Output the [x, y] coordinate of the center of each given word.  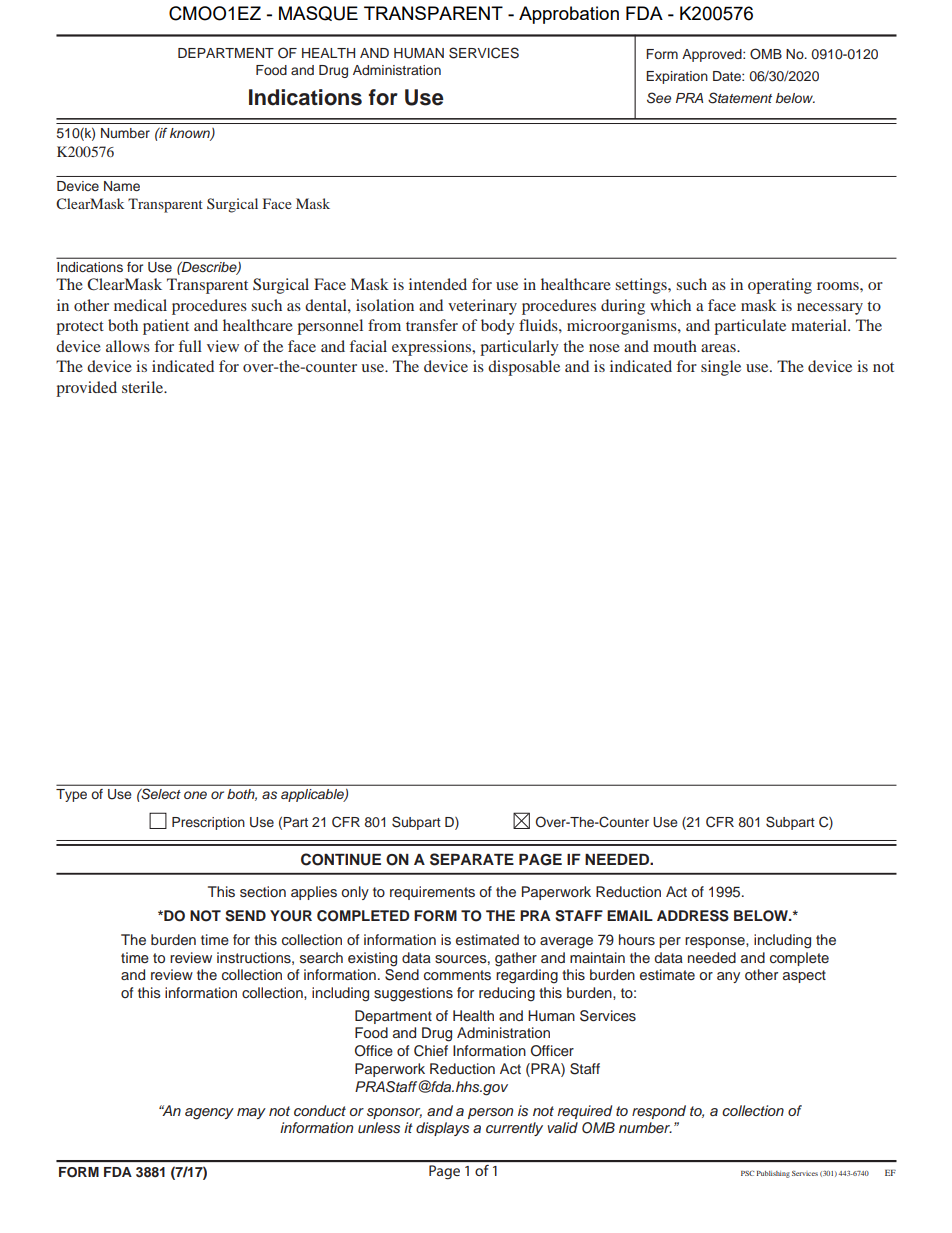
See [659, 98]
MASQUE [318, 13]
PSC [747, 1173]
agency [209, 1114]
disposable [524, 368]
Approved [713, 55]
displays [442, 1129]
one [195, 795]
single [721, 368]
